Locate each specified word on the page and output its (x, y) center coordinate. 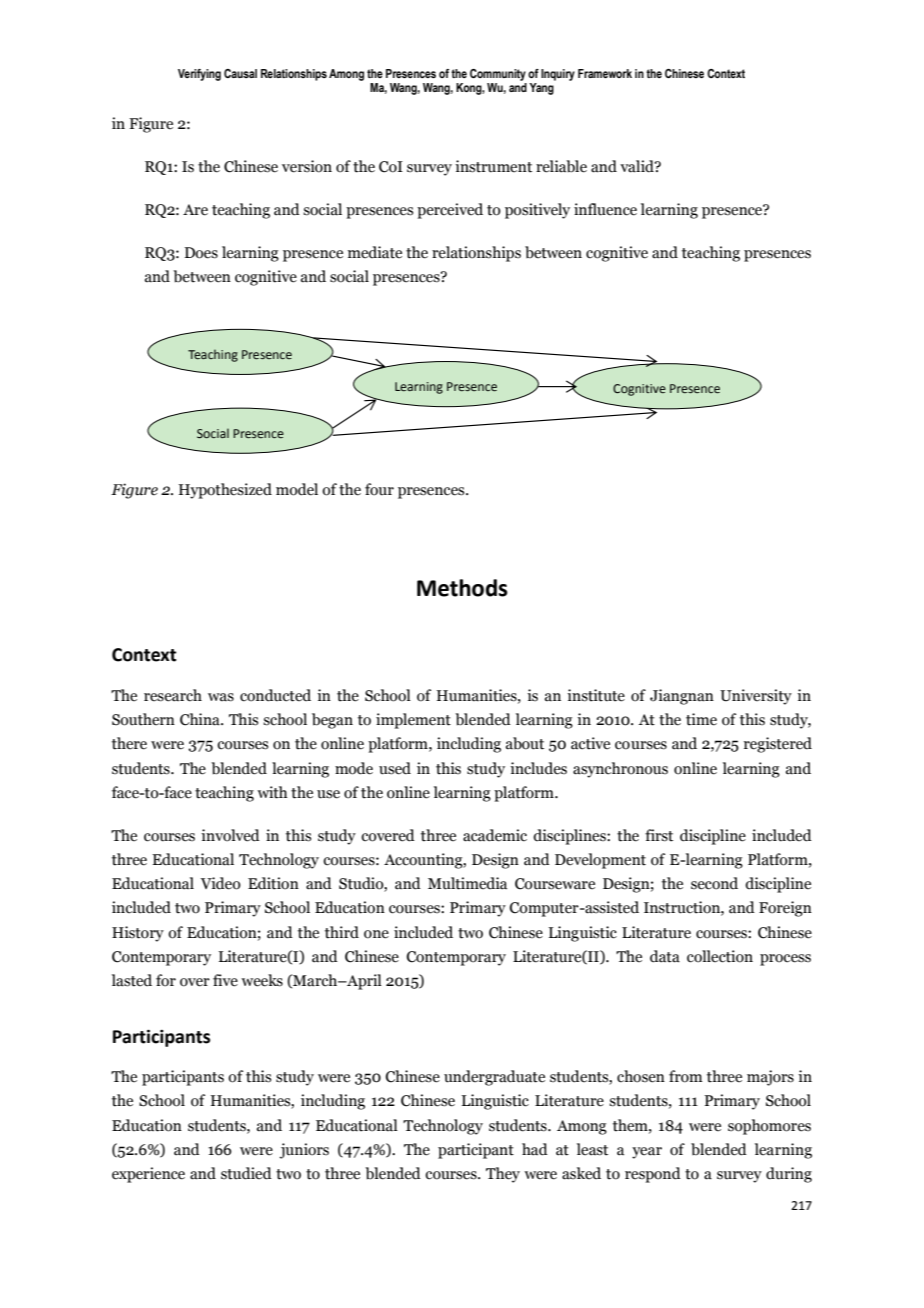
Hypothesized (225, 491)
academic (495, 835)
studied (246, 1173)
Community (498, 75)
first (659, 835)
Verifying (199, 75)
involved (230, 835)
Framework (605, 73)
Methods (462, 588)
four (379, 489)
